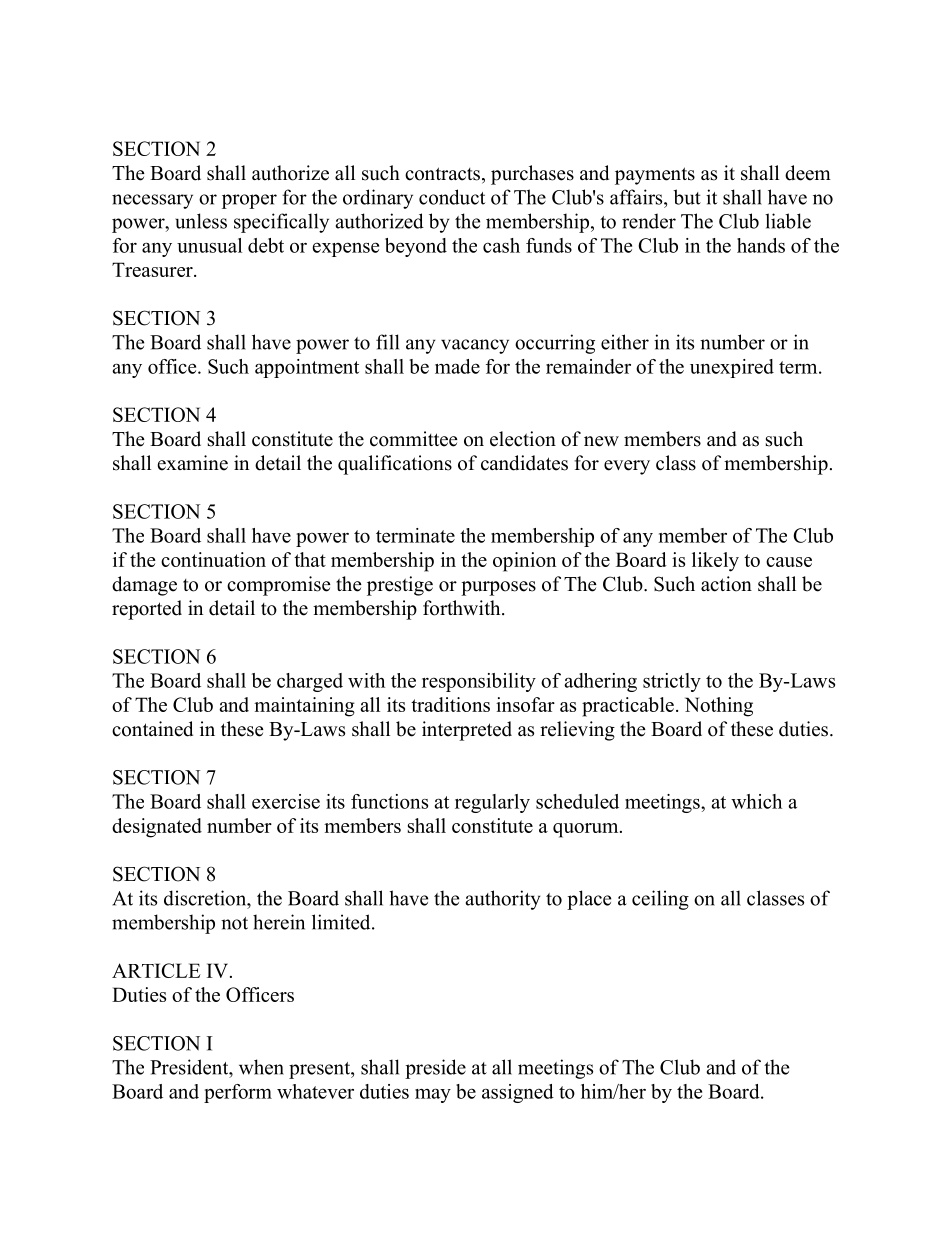  What do you see at coordinates (687, 197) in the image?
I see `but` at bounding box center [687, 197].
